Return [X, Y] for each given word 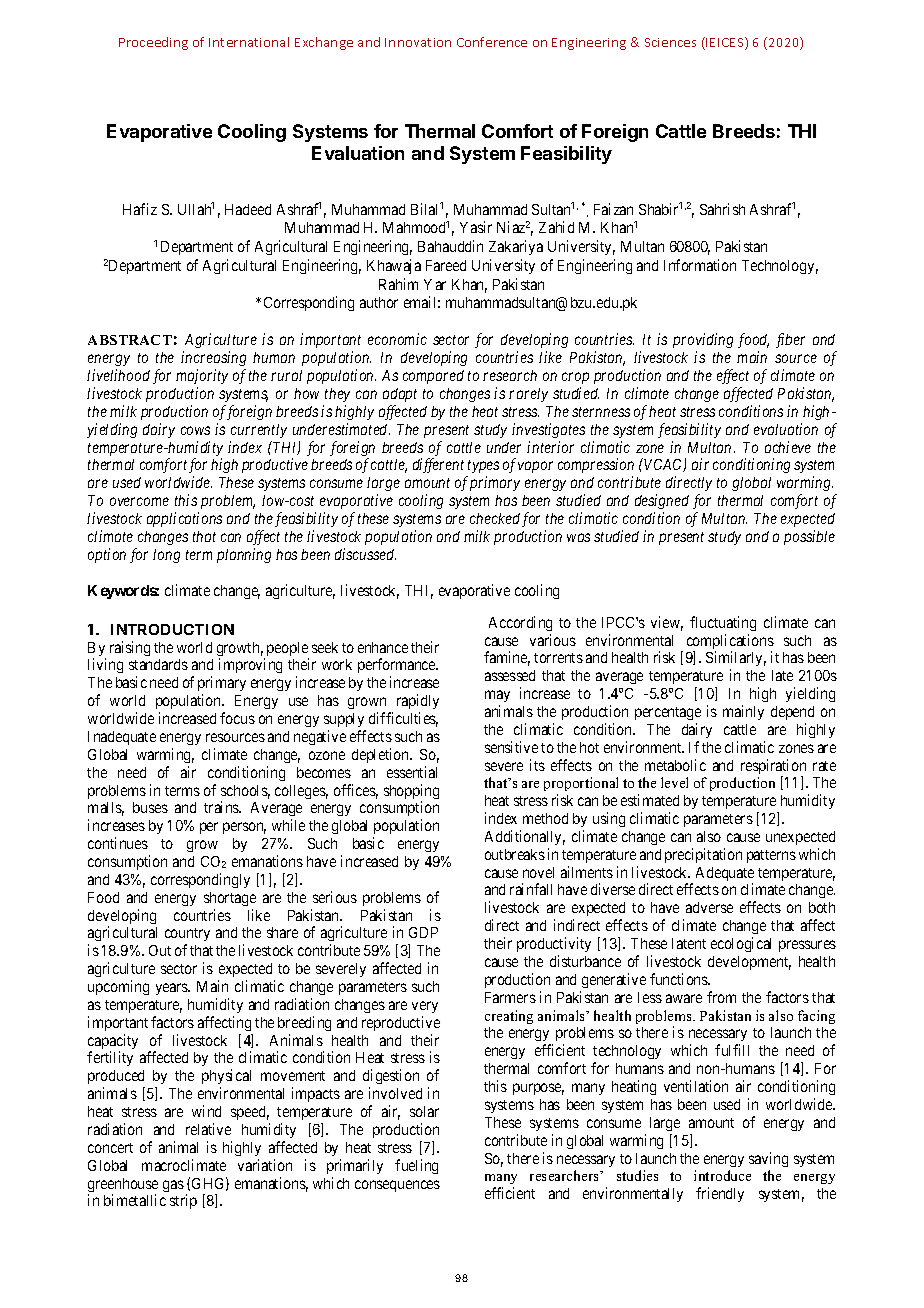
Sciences [670, 42]
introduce [722, 1175]
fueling [416, 1166]
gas [173, 1186]
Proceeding [153, 43]
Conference [492, 42]
